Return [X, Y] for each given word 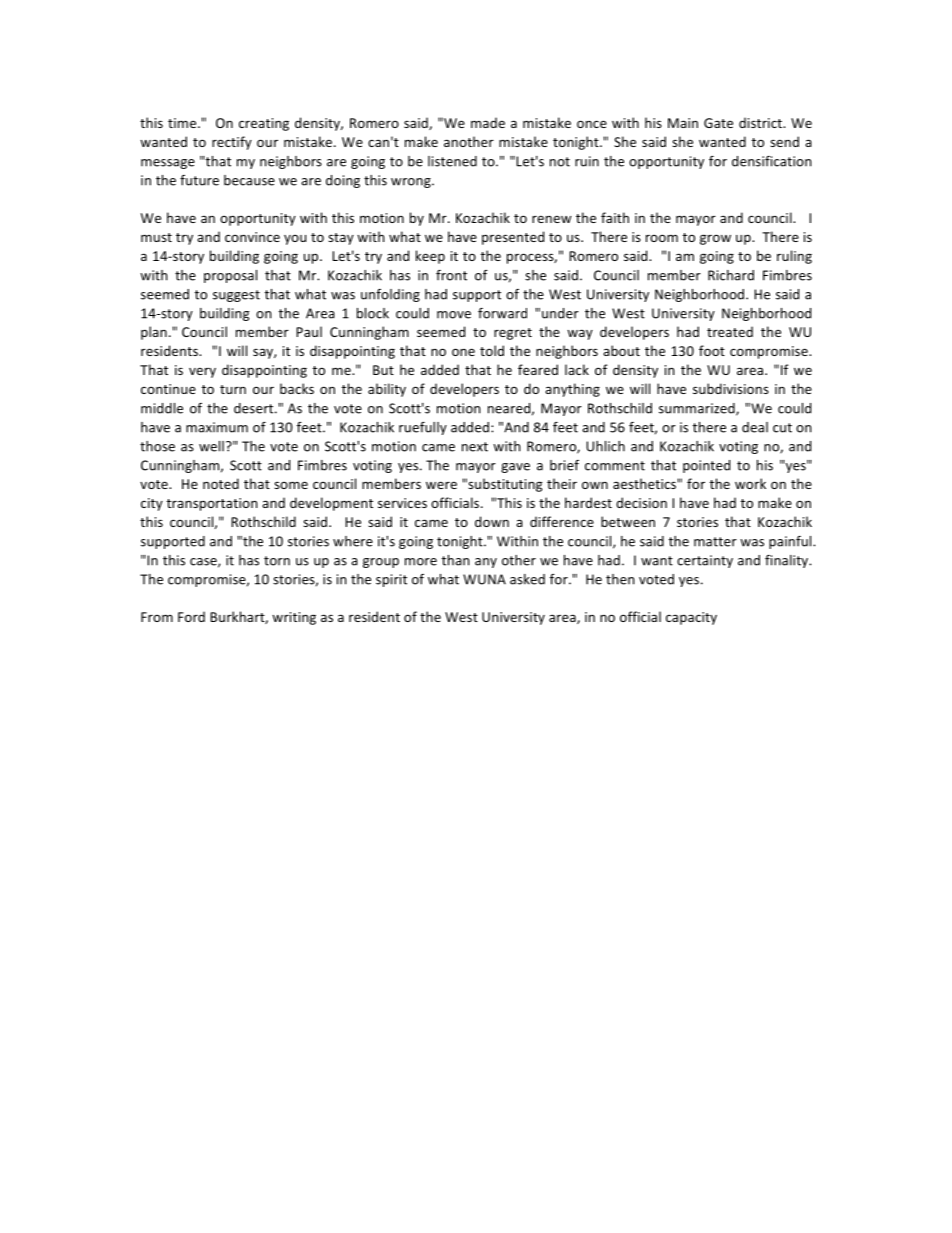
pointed [706, 466]
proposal [230, 276]
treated [730, 331]
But [383, 370]
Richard [731, 275]
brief [564, 465]
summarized [698, 409]
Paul [309, 331]
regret [513, 334]
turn [233, 389]
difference [562, 521]
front [451, 275]
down [492, 521]
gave [515, 468]
